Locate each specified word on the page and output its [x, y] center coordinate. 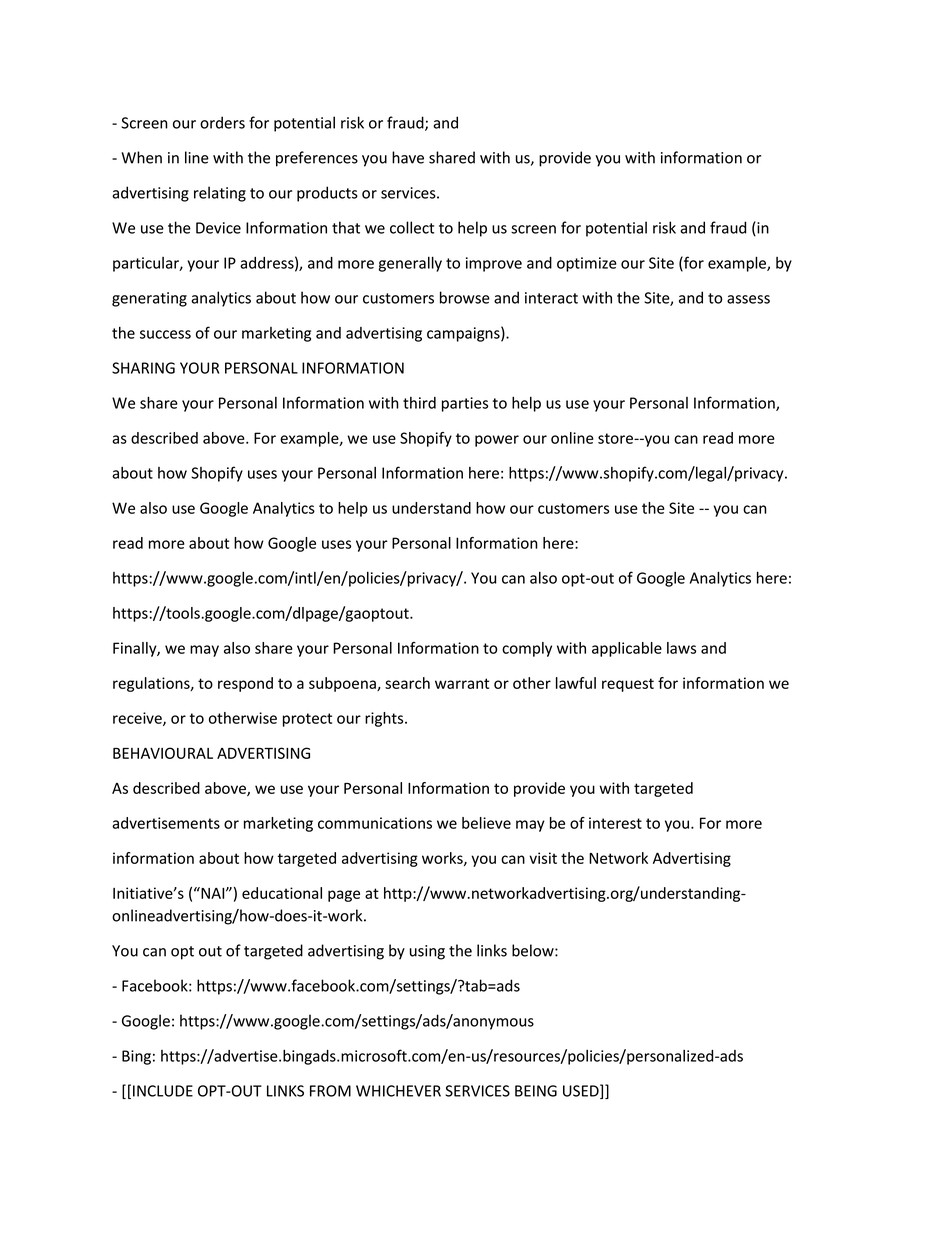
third [419, 403]
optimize [587, 264]
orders [222, 122]
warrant [462, 683]
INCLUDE [163, 1091]
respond [245, 684]
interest [615, 823]
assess [748, 299]
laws [681, 648]
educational [282, 893]
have [408, 157]
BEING [536, 1091]
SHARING [143, 368]
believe [486, 823]
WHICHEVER [398, 1091]
